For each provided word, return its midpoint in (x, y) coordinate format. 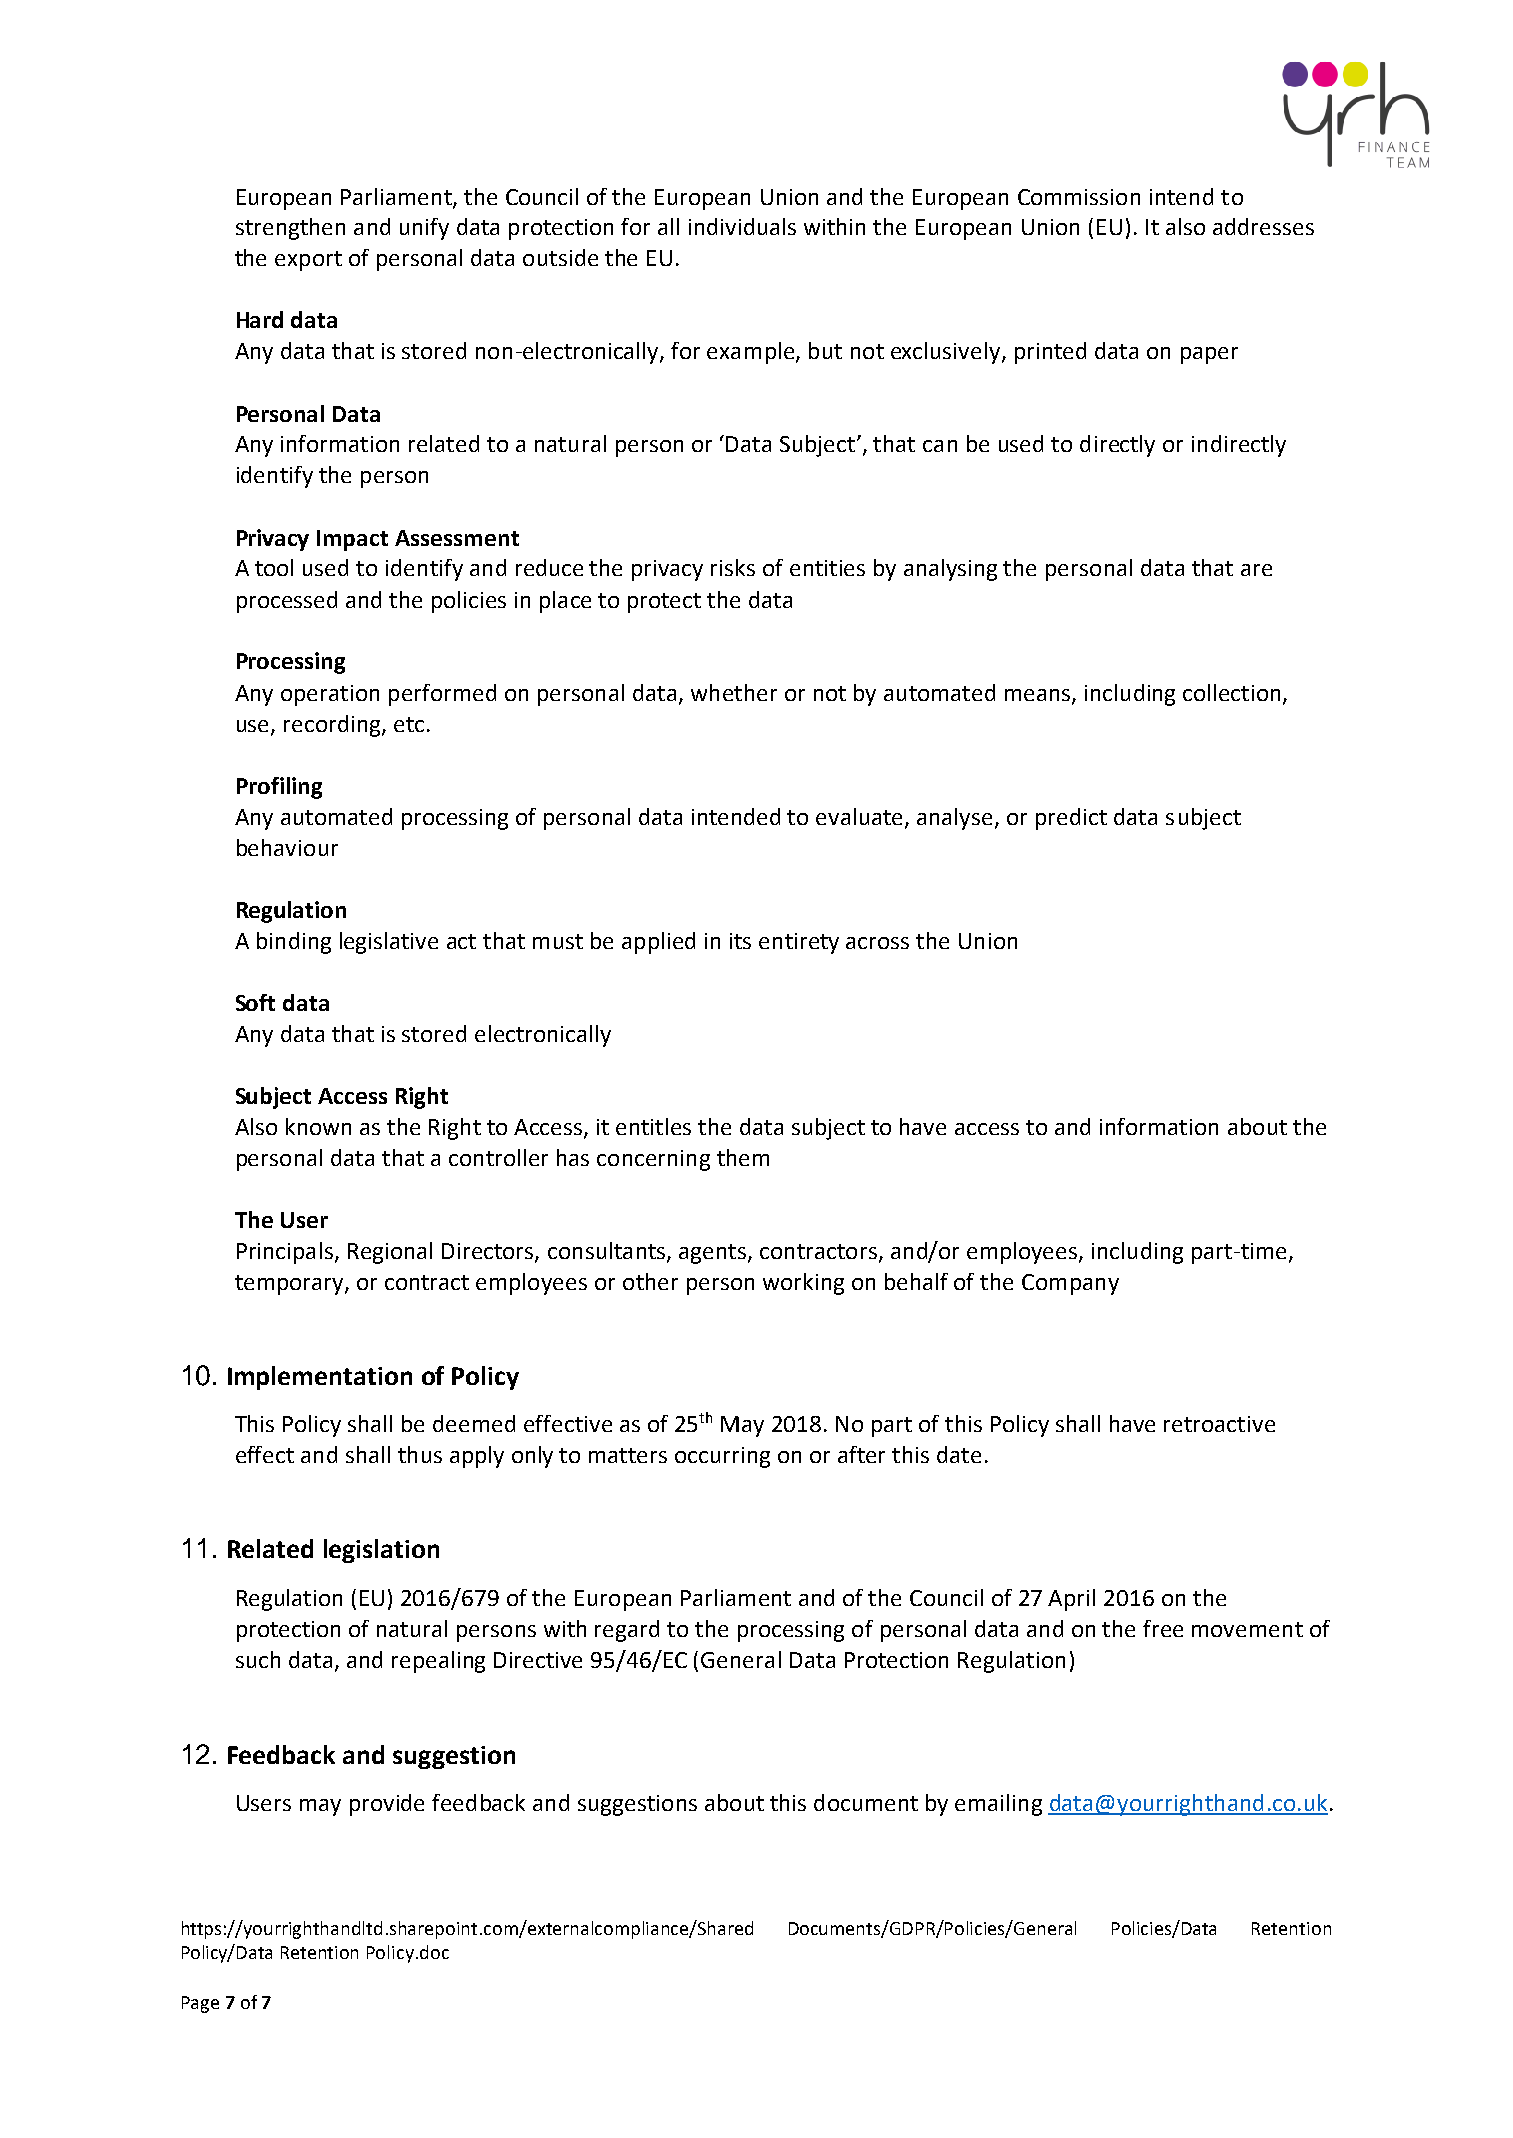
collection (1231, 692)
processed (287, 602)
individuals (742, 226)
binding (294, 943)
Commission (1079, 197)
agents (712, 1254)
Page (200, 2004)
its (740, 941)
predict (1071, 819)
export (308, 261)
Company (1070, 1284)
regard (627, 1631)
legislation (381, 1551)
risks (733, 567)
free (1163, 1628)
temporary (290, 1285)
